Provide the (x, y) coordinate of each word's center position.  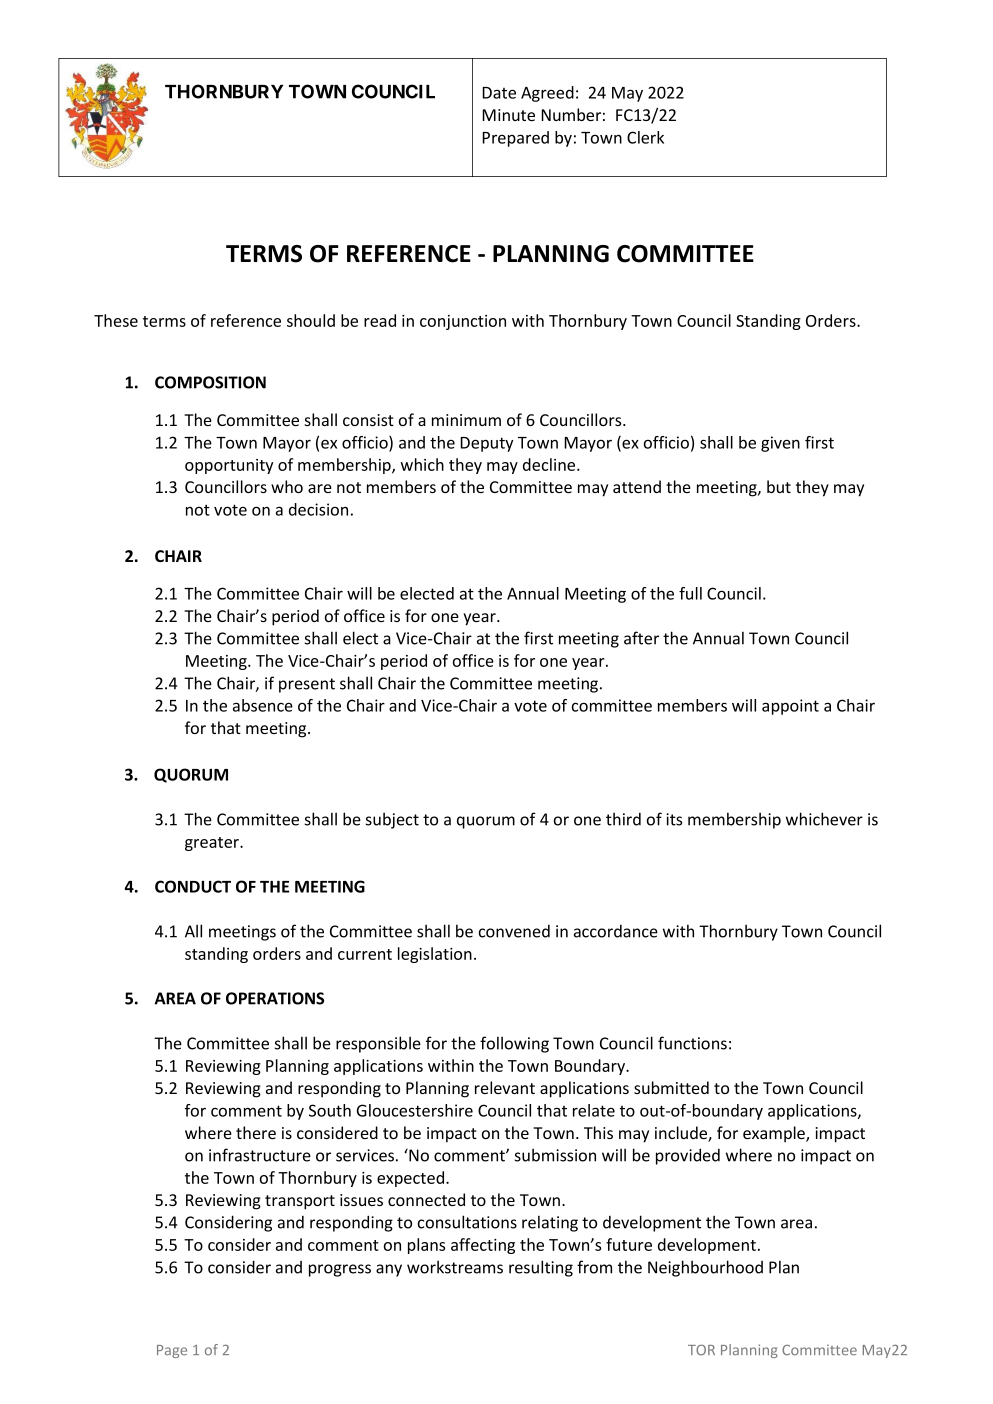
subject (392, 820)
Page (172, 1351)
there (256, 1132)
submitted (671, 1087)
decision (318, 509)
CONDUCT (193, 886)
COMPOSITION (210, 382)
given (780, 444)
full (690, 593)
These (116, 320)
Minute (508, 115)
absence (263, 705)
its (674, 819)
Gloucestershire (415, 1110)
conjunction (463, 322)
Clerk (645, 137)
